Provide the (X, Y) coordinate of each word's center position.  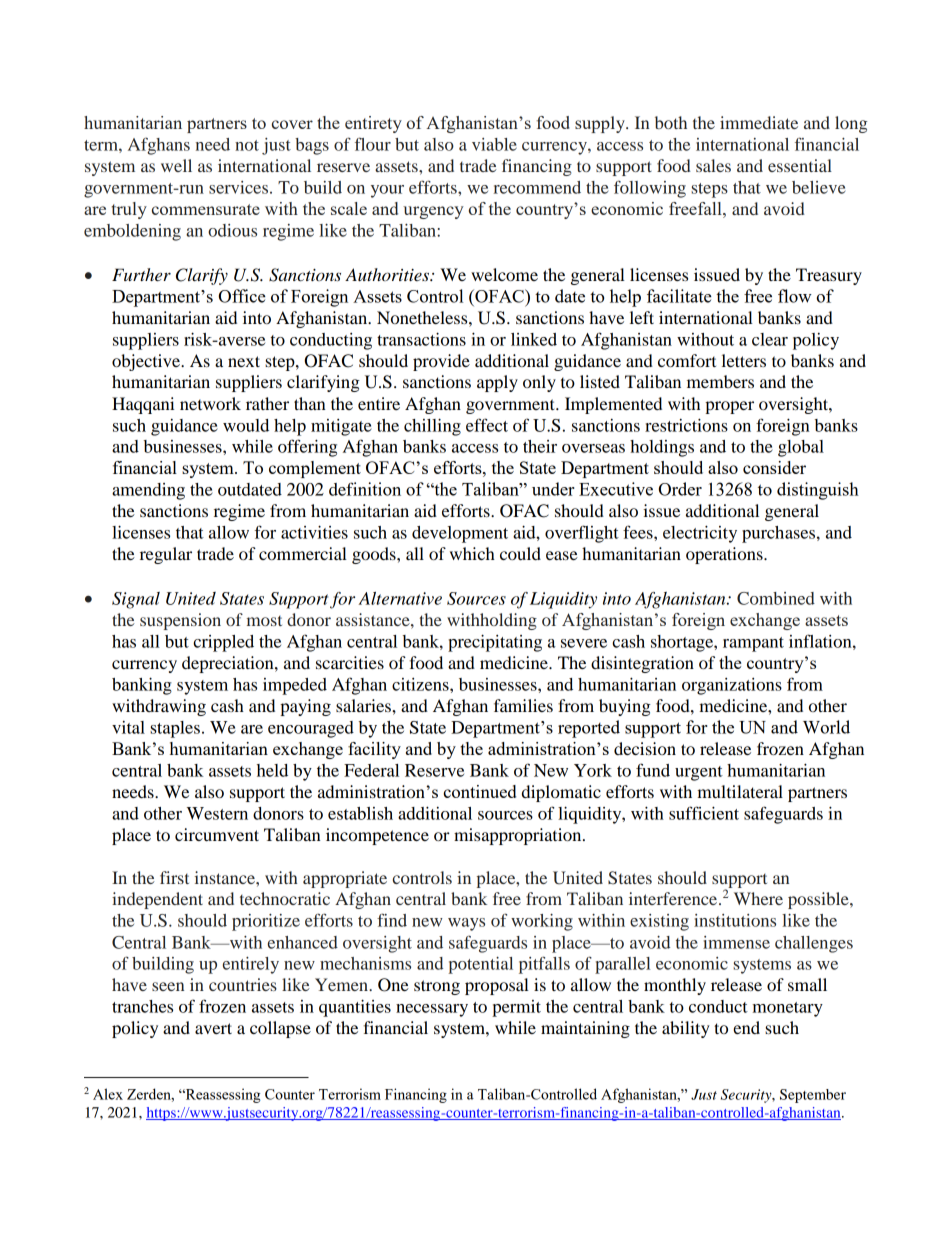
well (176, 165)
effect (487, 425)
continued (479, 791)
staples (175, 729)
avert (213, 1028)
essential (800, 165)
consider (774, 467)
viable (494, 144)
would (246, 425)
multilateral (740, 791)
